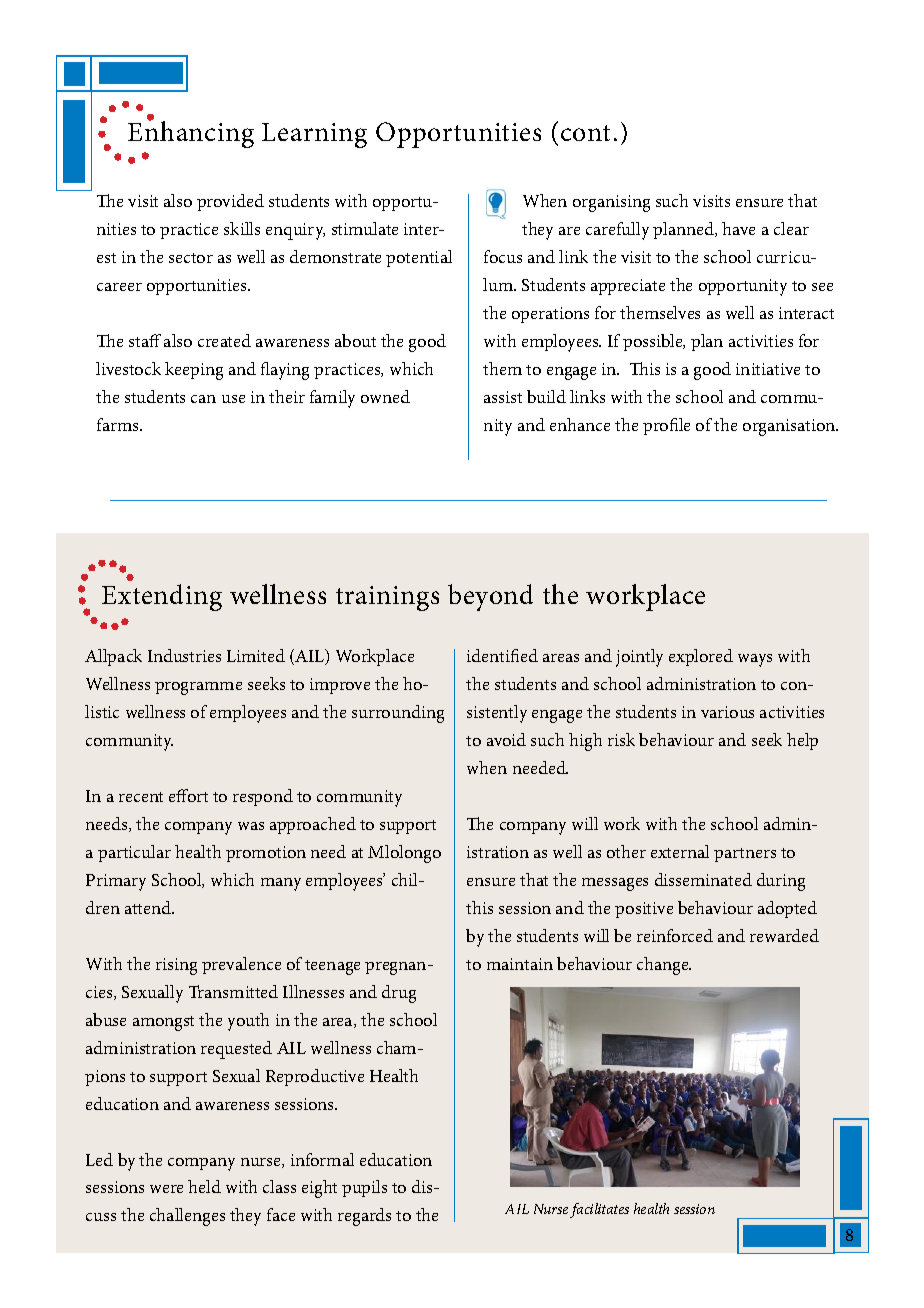 This screenshot has height=1308, width=924. What do you see at coordinates (738, 228) in the screenshot?
I see `have` at bounding box center [738, 228].
